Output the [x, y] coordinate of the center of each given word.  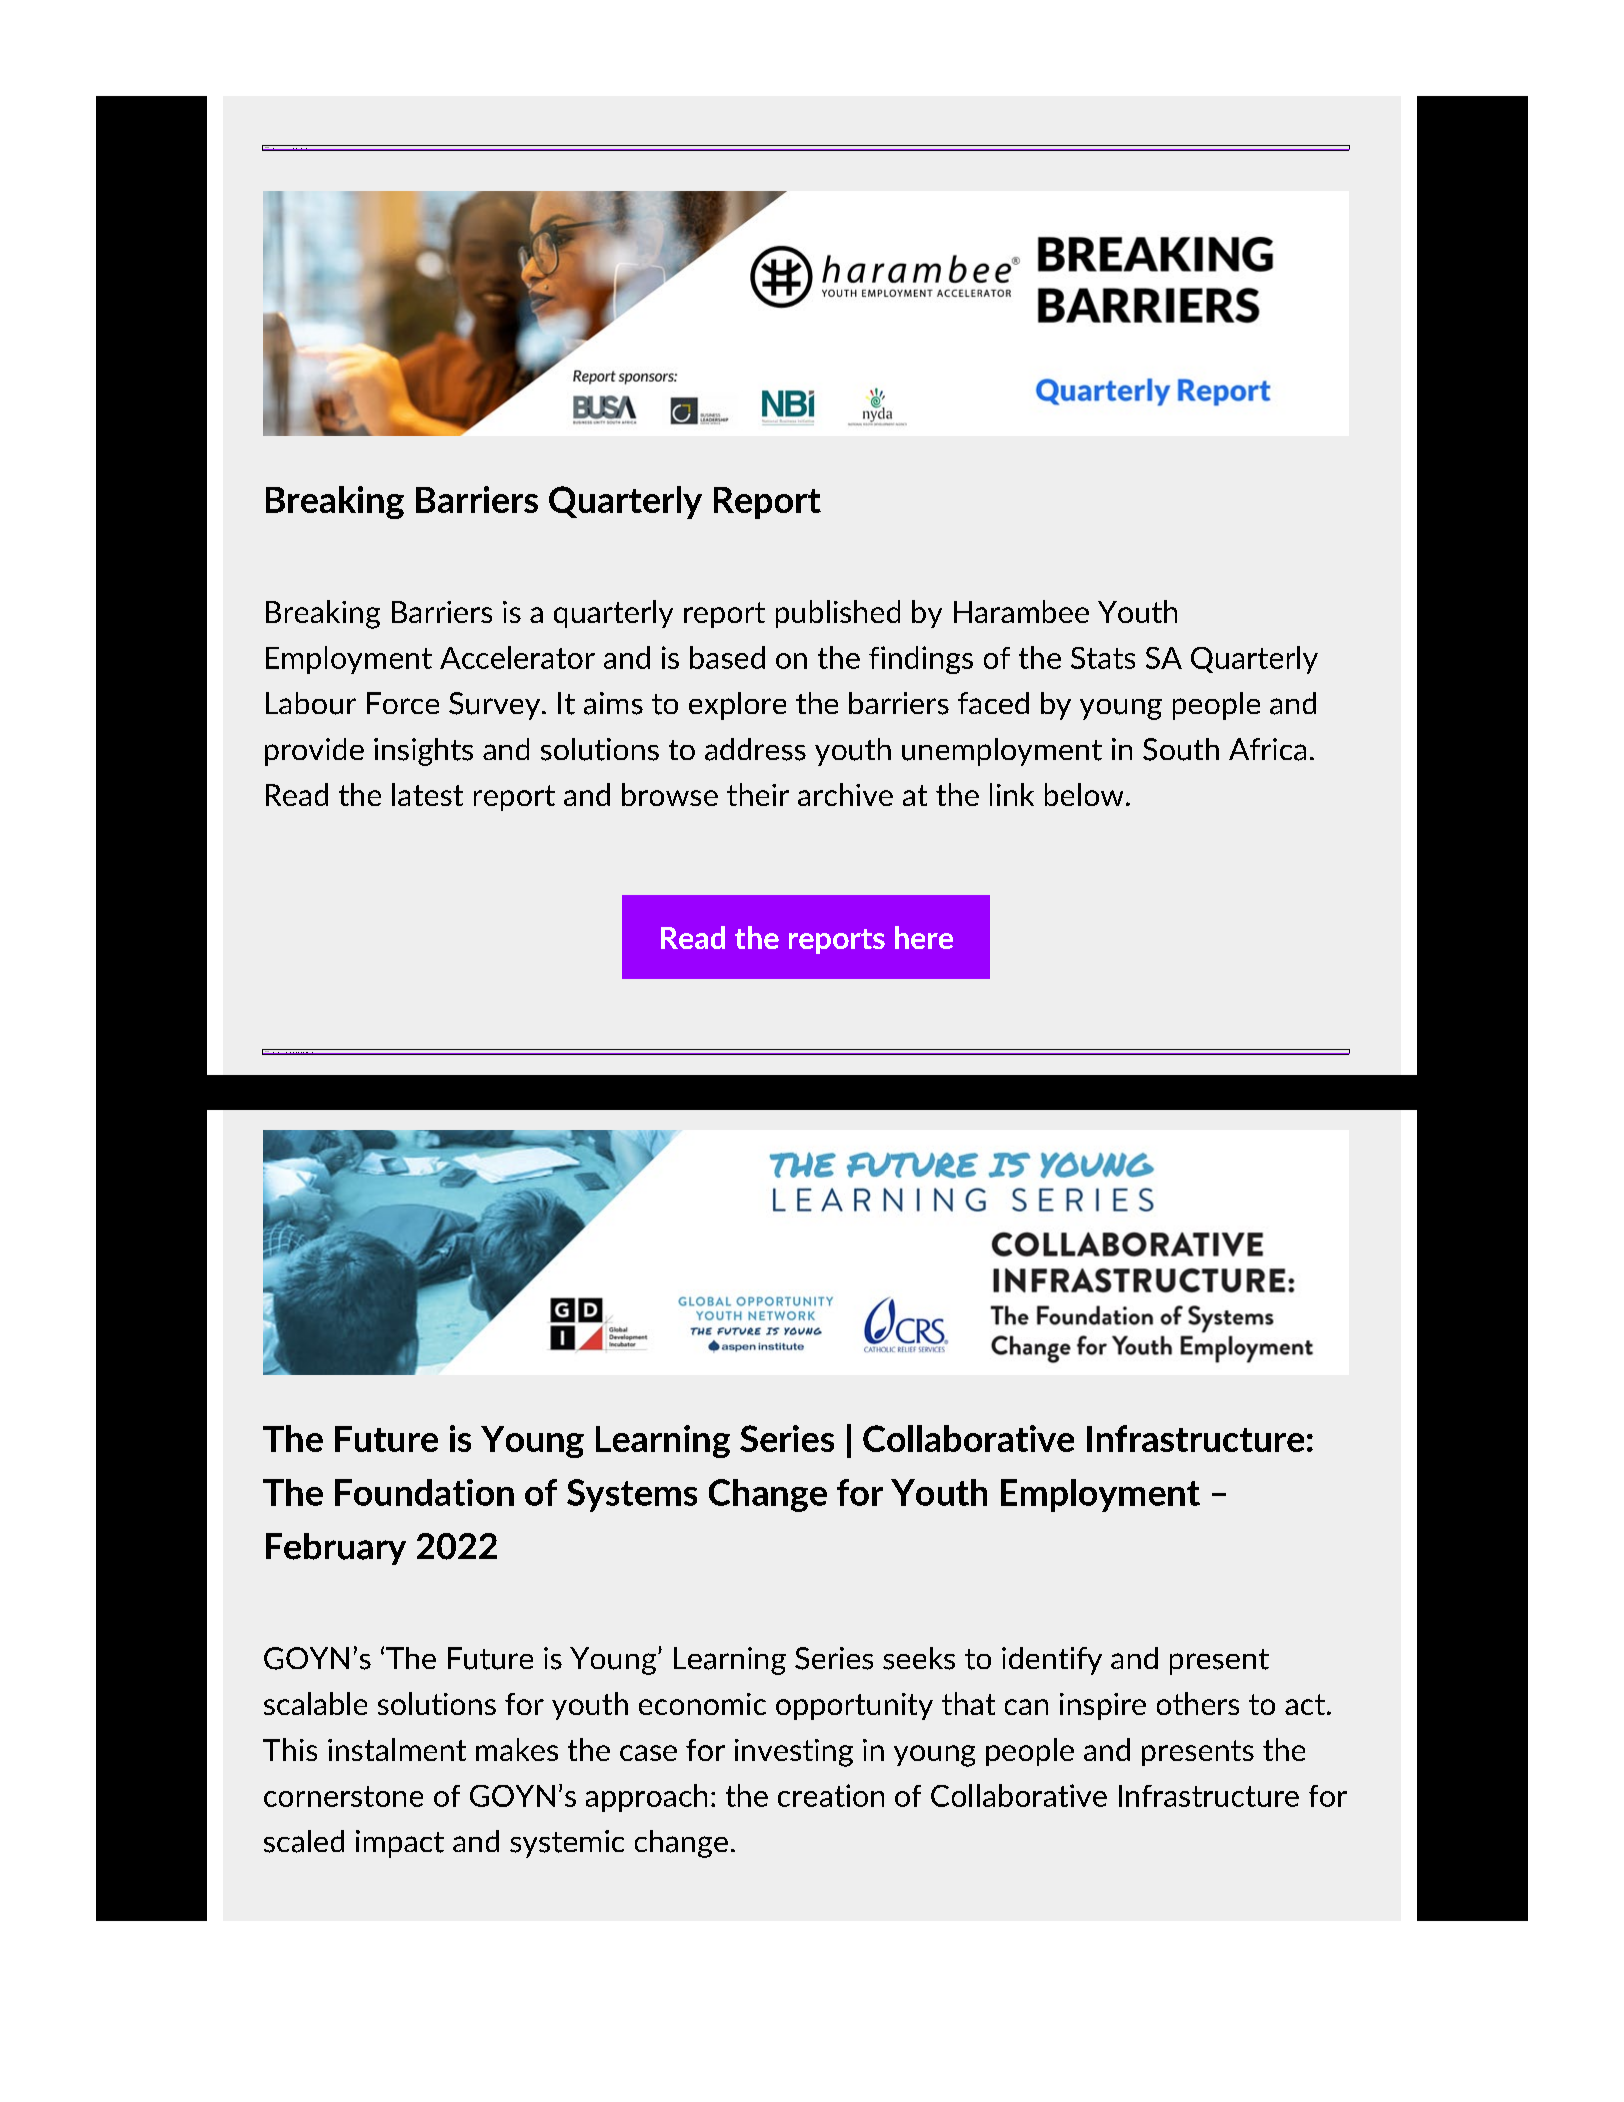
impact [400, 1844]
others [1198, 1703]
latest [427, 794]
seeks [919, 1658]
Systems [632, 1495]
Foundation [424, 1492]
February [336, 1549]
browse [670, 794]
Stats [1103, 658]
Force [403, 703]
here [924, 937]
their [758, 794]
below [1084, 794]
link [1012, 794]
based [727, 657]
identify [1052, 1661]
